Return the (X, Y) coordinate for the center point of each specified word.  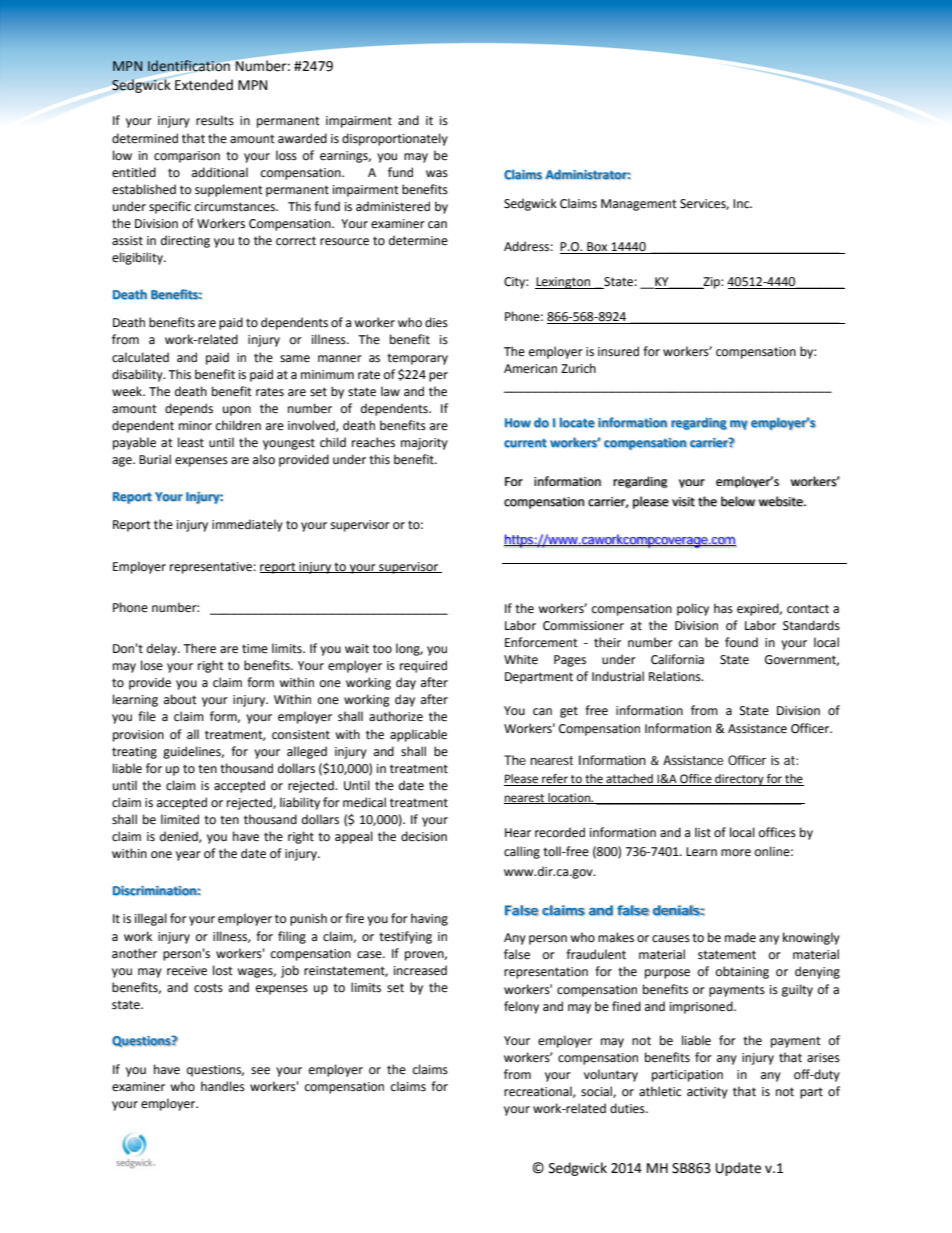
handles (223, 1086)
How (518, 423)
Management (639, 205)
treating (134, 753)
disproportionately (395, 139)
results (215, 120)
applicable (418, 735)
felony (521, 1007)
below (738, 501)
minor (195, 426)
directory (739, 780)
